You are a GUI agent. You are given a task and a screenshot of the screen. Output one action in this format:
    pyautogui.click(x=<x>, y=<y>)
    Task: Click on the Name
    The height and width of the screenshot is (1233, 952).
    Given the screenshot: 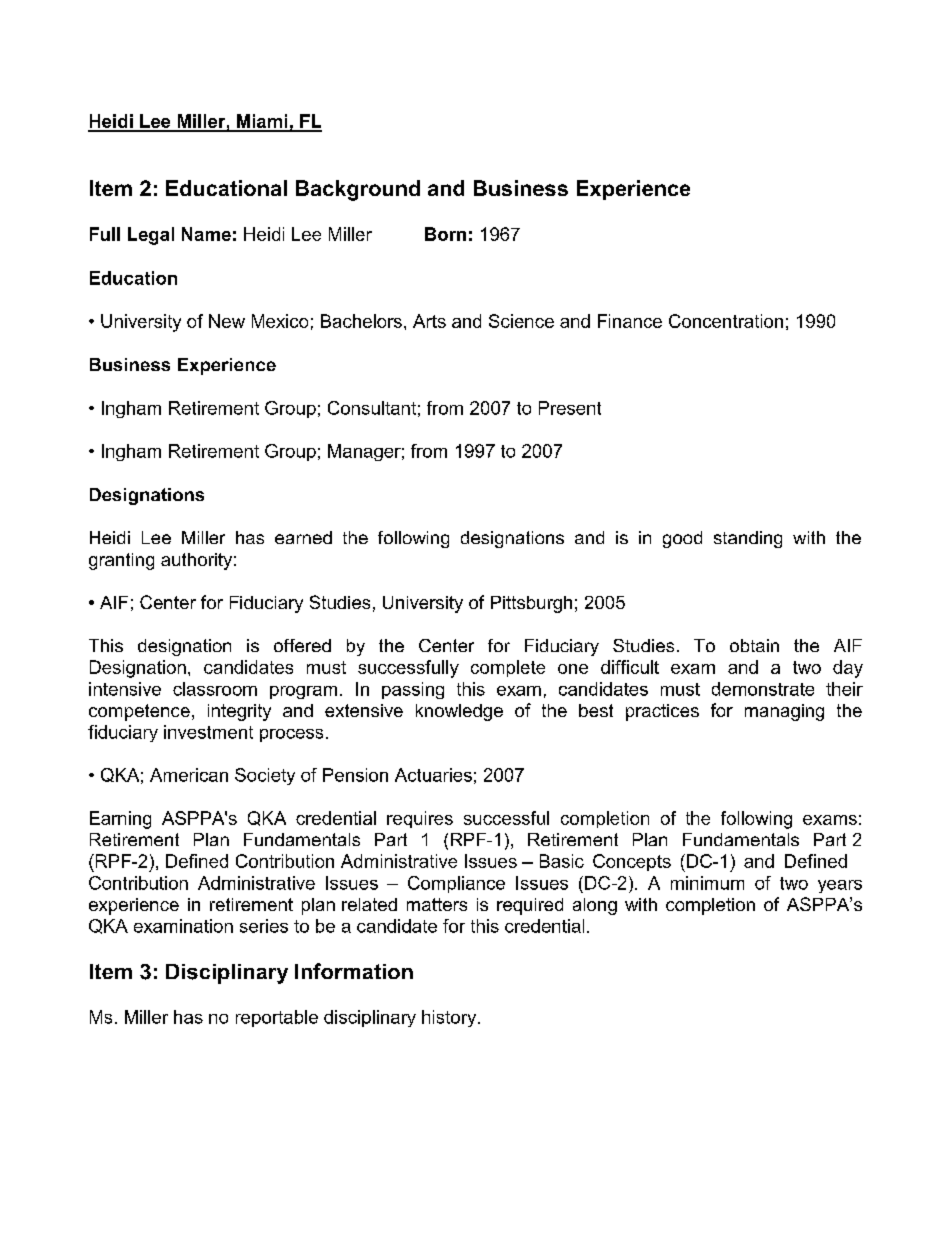 What is the action you would take?
    pyautogui.click(x=206, y=234)
